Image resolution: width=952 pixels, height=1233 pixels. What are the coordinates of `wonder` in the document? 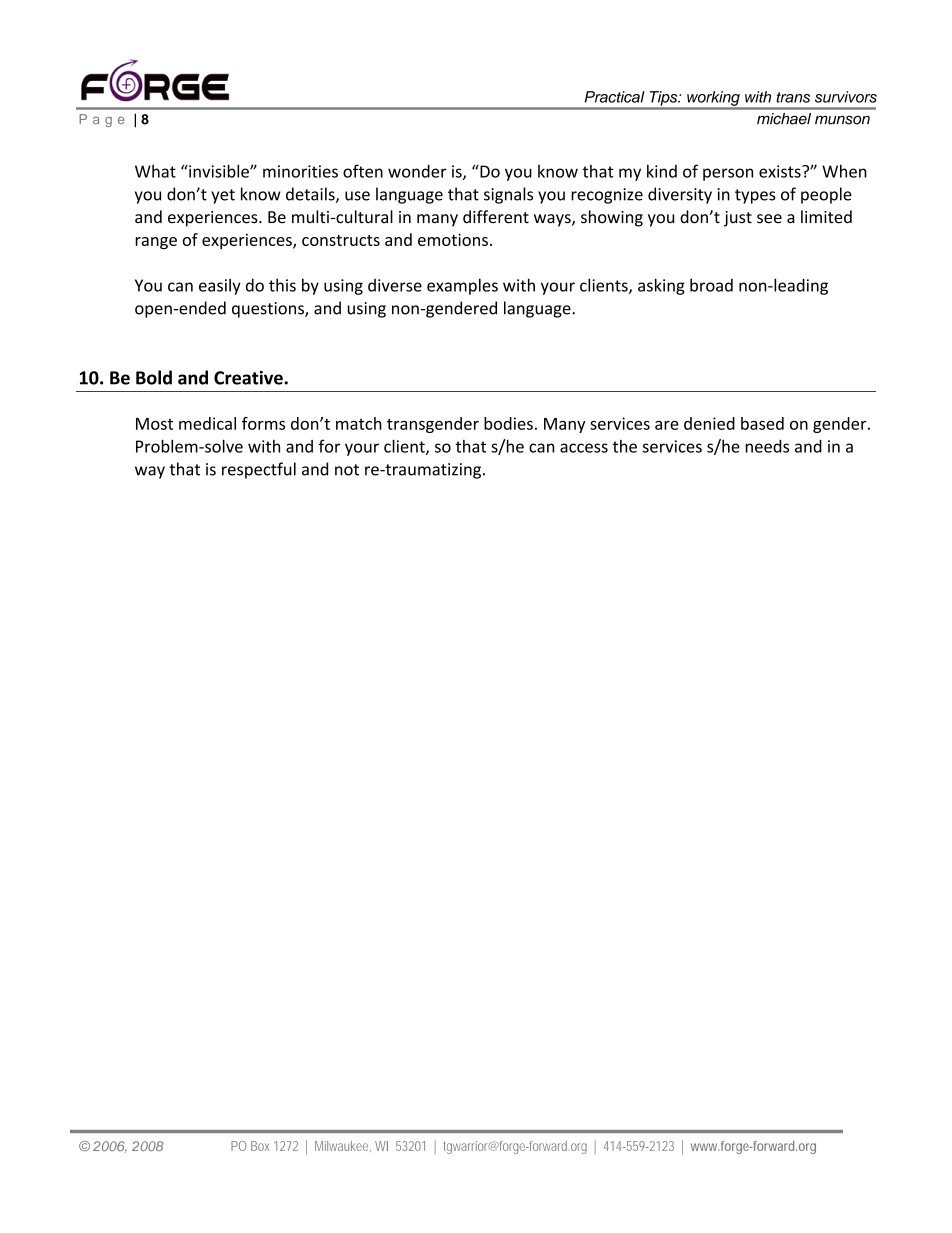 It's located at (417, 171).
